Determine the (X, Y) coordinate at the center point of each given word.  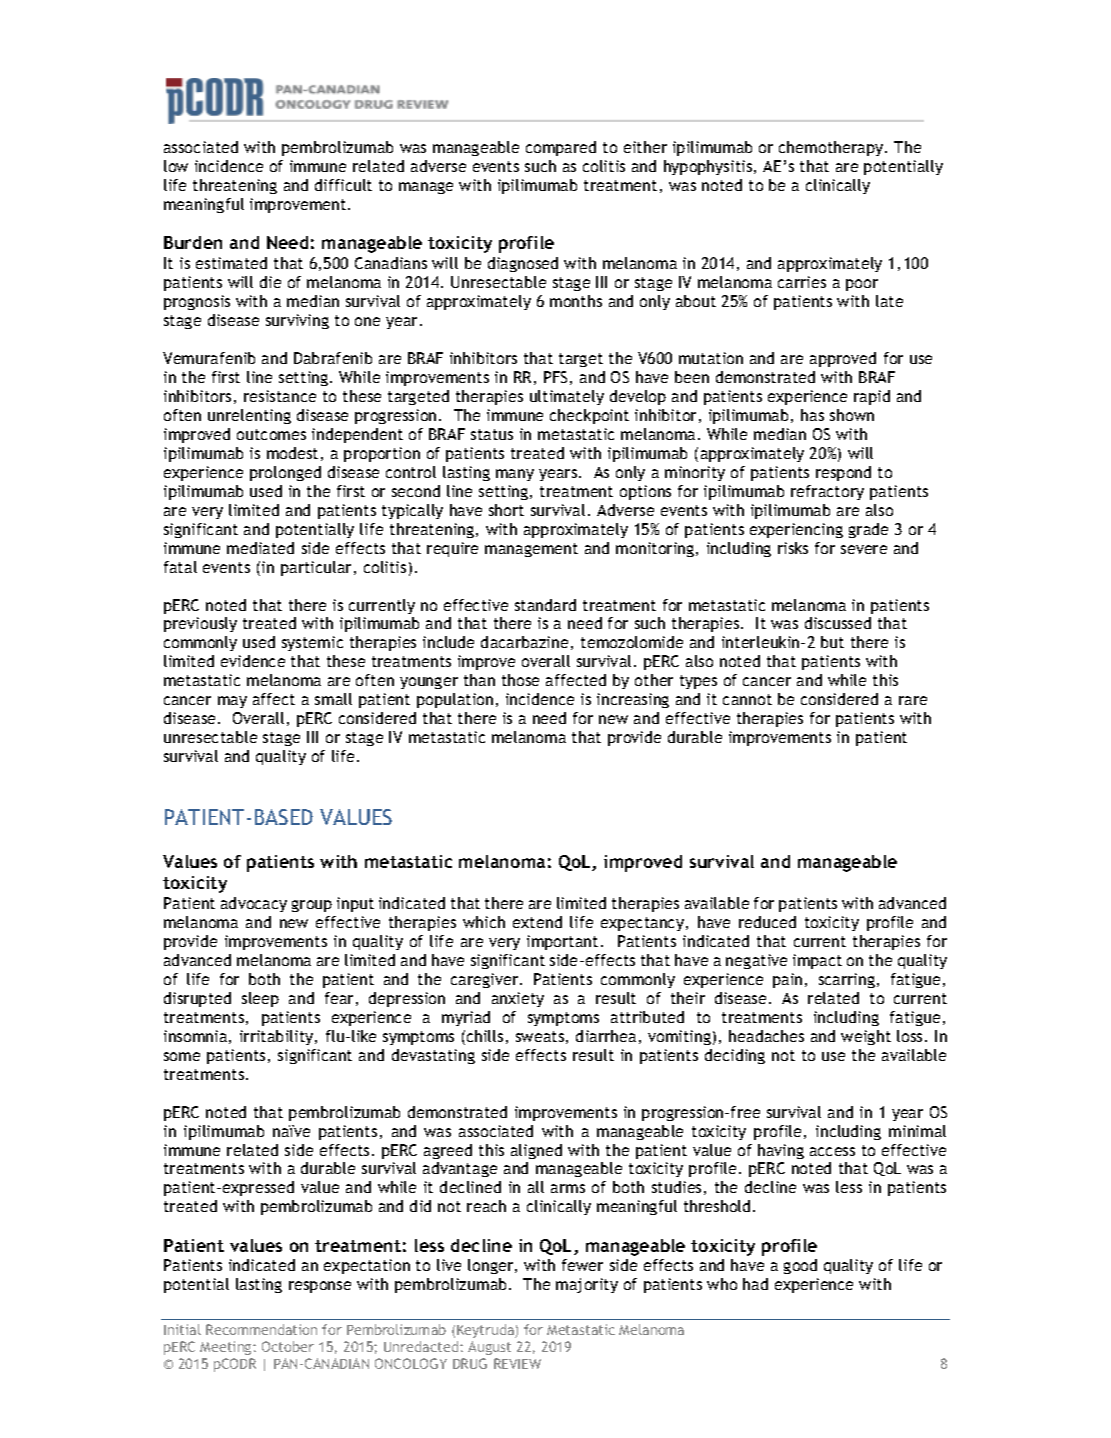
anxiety (518, 999)
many (515, 475)
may (232, 702)
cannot (747, 699)
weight (866, 1037)
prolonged (285, 473)
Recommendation (261, 1329)
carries (802, 282)
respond (843, 473)
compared (561, 148)
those (520, 680)
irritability (278, 1037)
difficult (343, 185)
